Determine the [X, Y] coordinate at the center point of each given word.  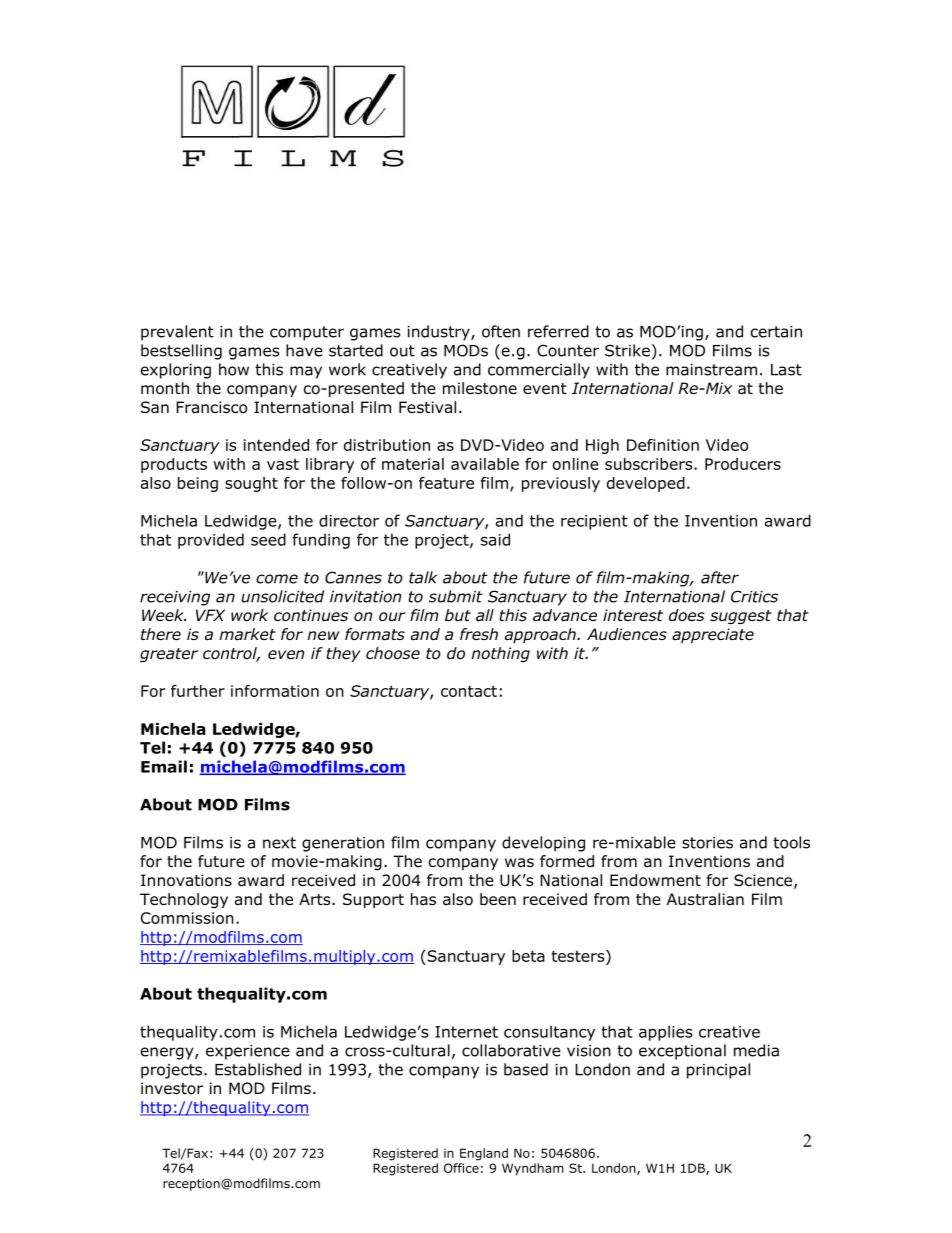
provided [211, 541]
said [495, 539]
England [484, 1154]
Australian [705, 899]
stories [707, 843]
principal [718, 1071]
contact [469, 691]
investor [172, 1088]
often [501, 331]
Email [164, 766]
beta [528, 956]
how [234, 369]
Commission [187, 918]
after [720, 577]
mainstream [711, 370]
